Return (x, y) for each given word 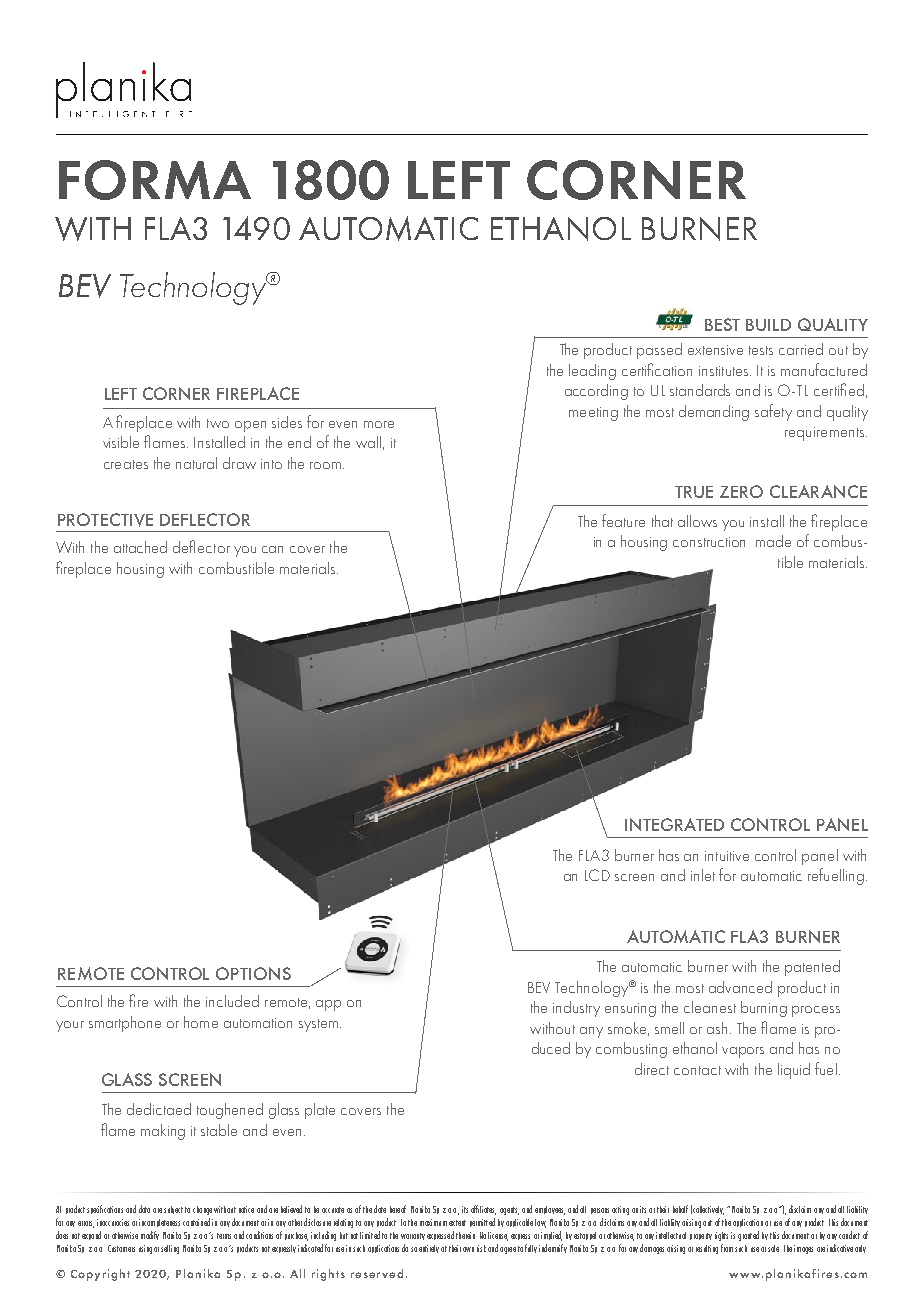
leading (592, 372)
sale (773, 1248)
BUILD (768, 325)
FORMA (155, 180)
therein (465, 1235)
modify (150, 1235)
